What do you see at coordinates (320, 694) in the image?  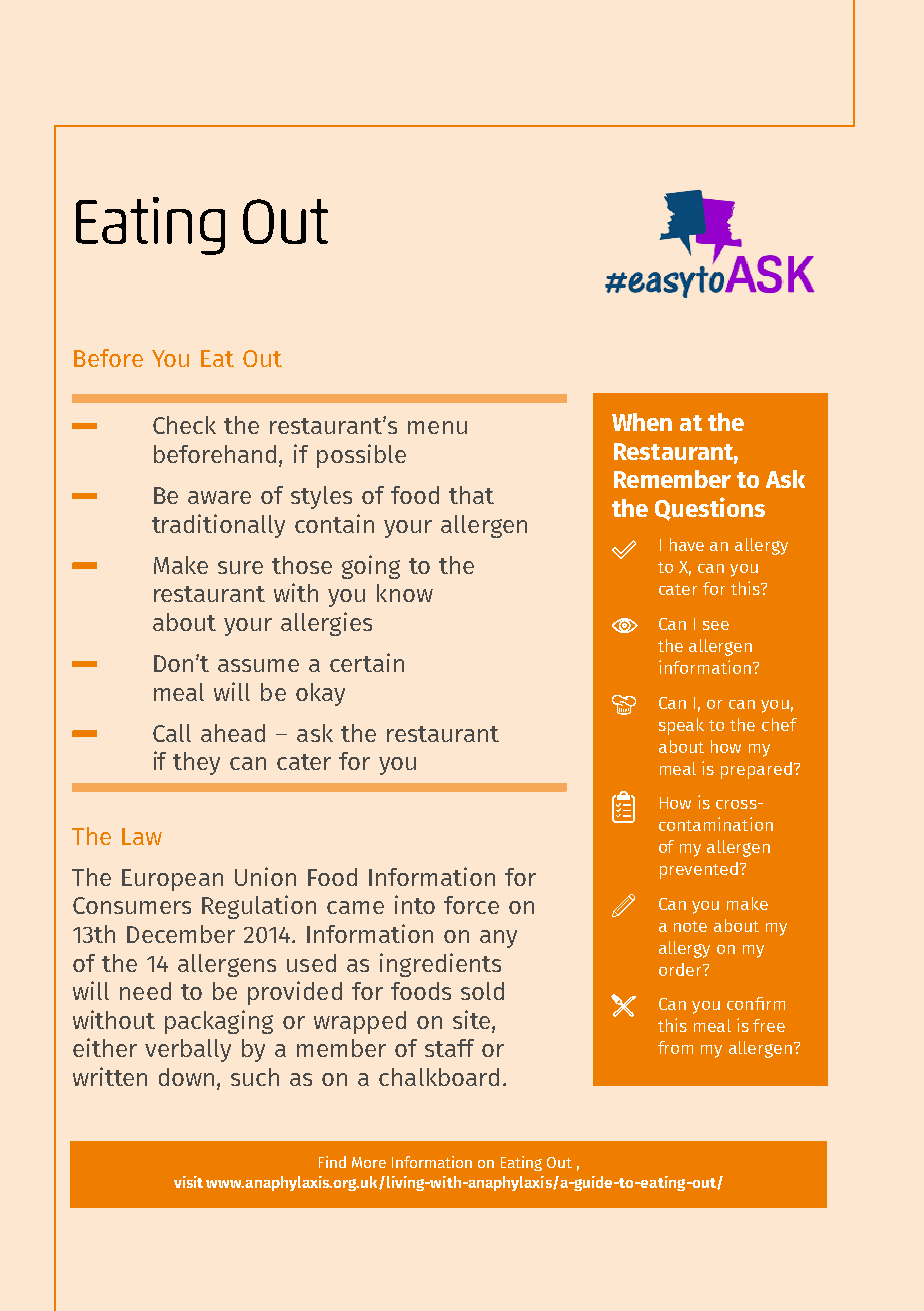 I see `okay` at bounding box center [320, 694].
